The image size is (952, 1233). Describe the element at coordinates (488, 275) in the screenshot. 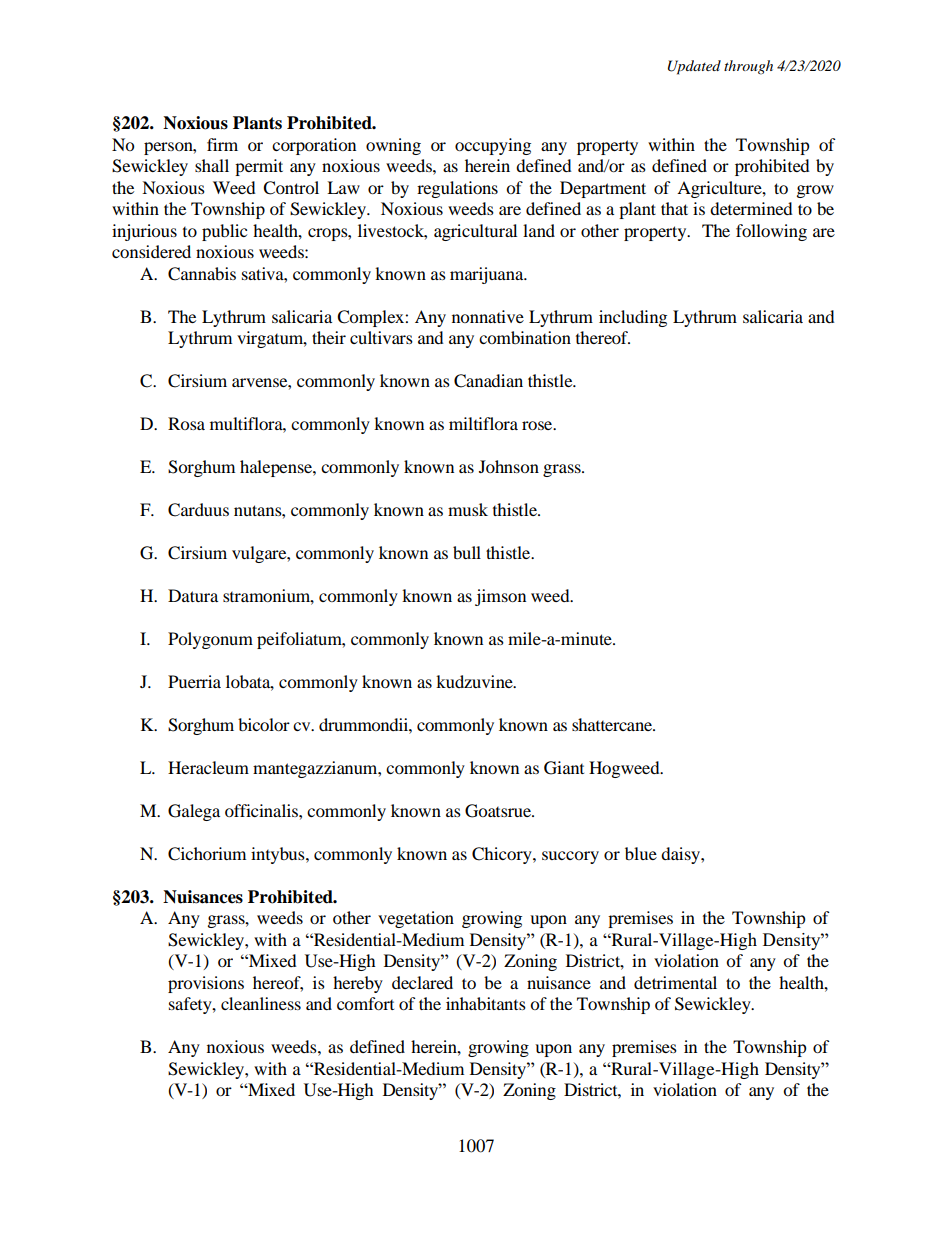

I see `marijuana` at that location.
